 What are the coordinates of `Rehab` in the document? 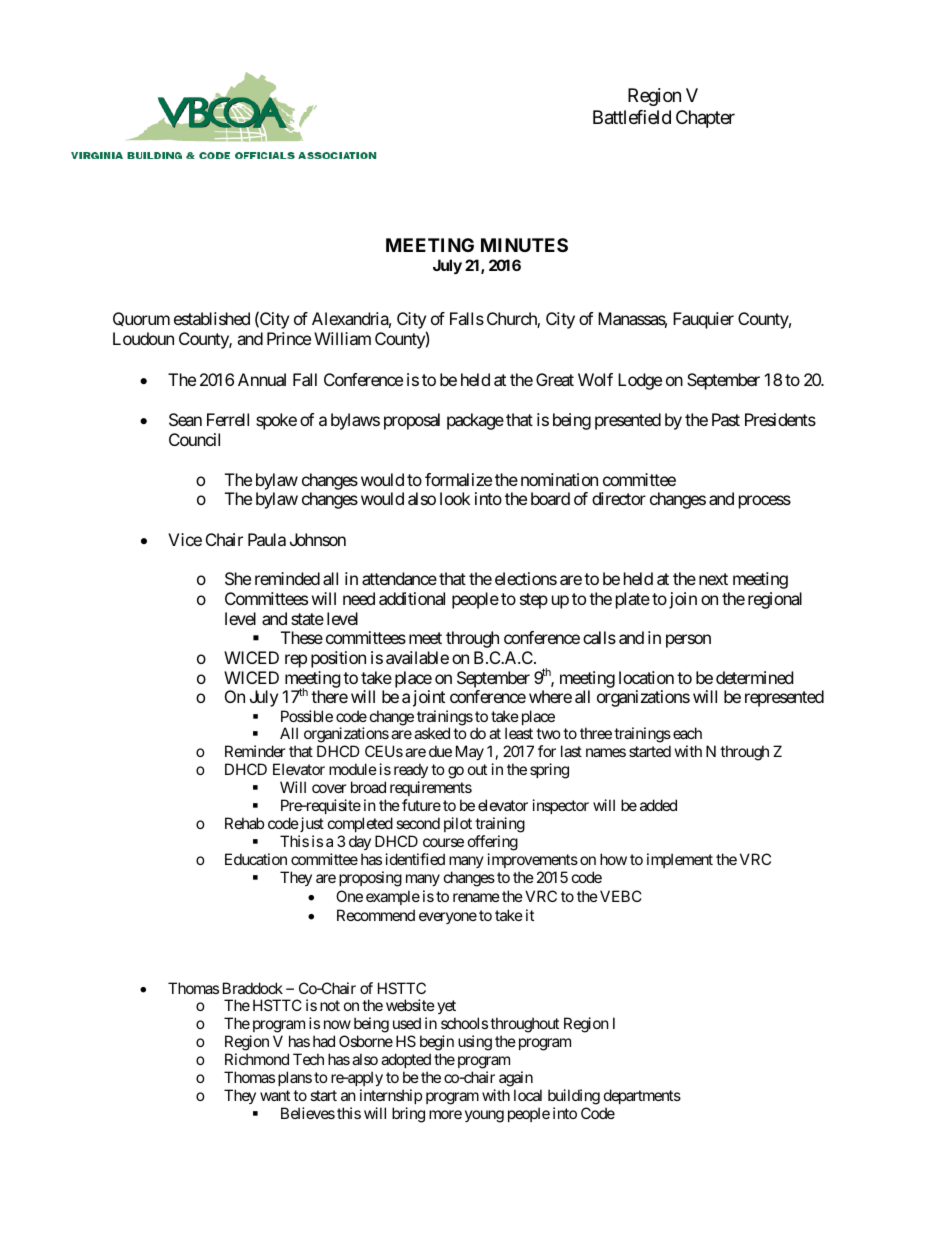 It's located at (244, 823).
